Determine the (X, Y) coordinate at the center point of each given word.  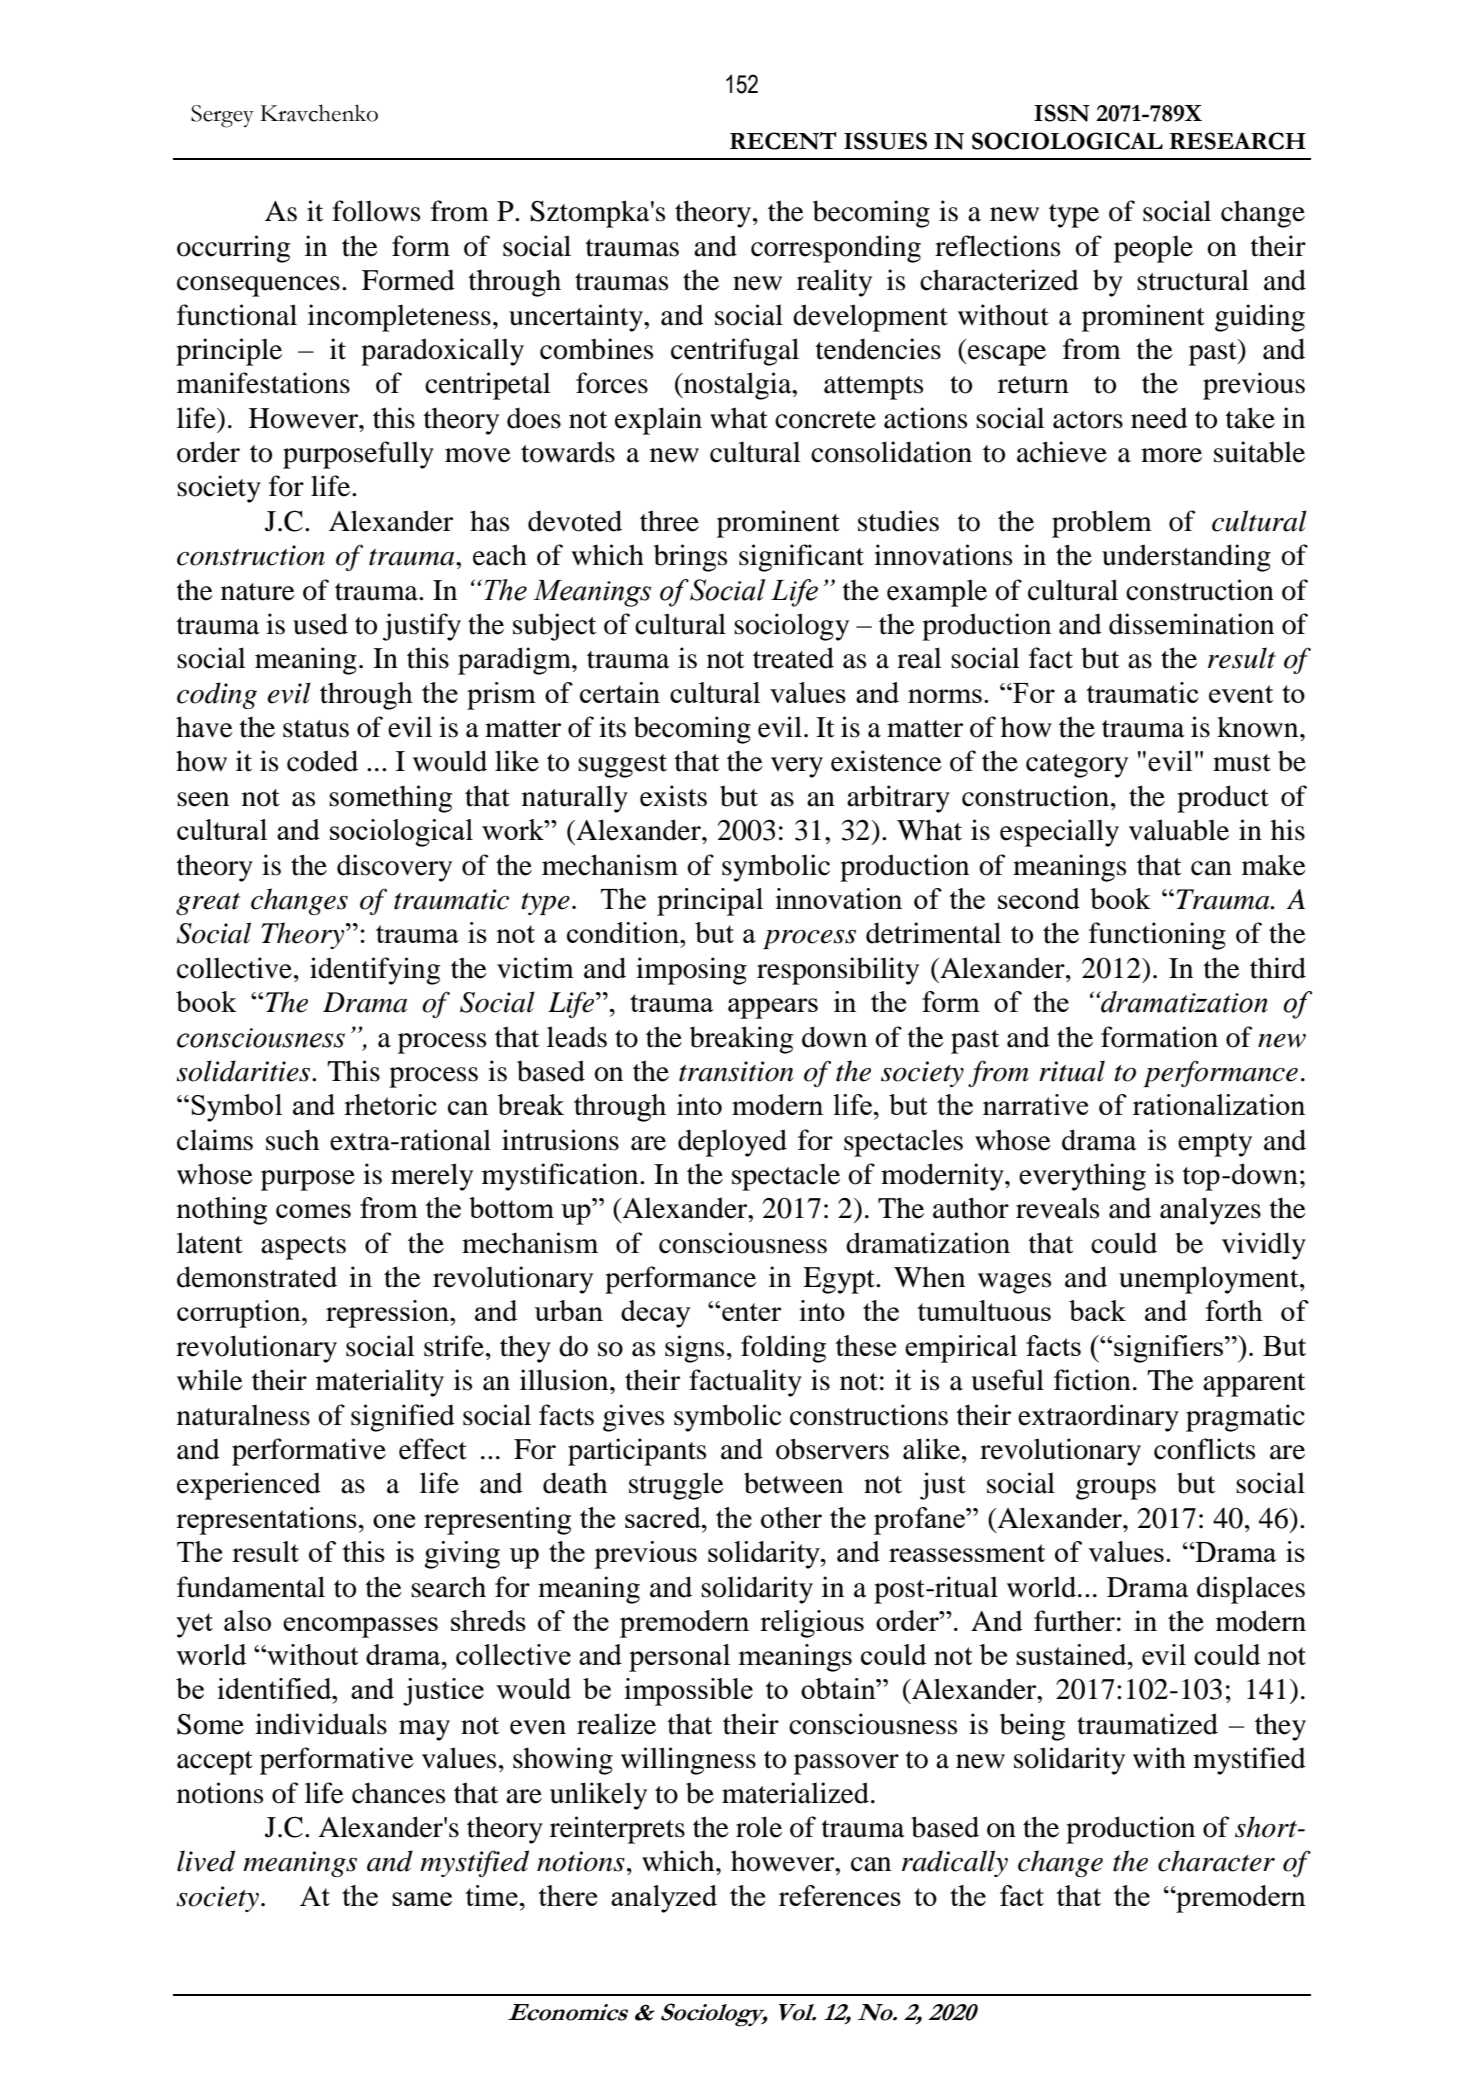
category (1077, 766)
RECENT (783, 141)
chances (398, 1793)
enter (751, 1312)
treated (793, 658)
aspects (303, 1248)
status (316, 729)
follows (376, 211)
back (1097, 1310)
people (1153, 249)
